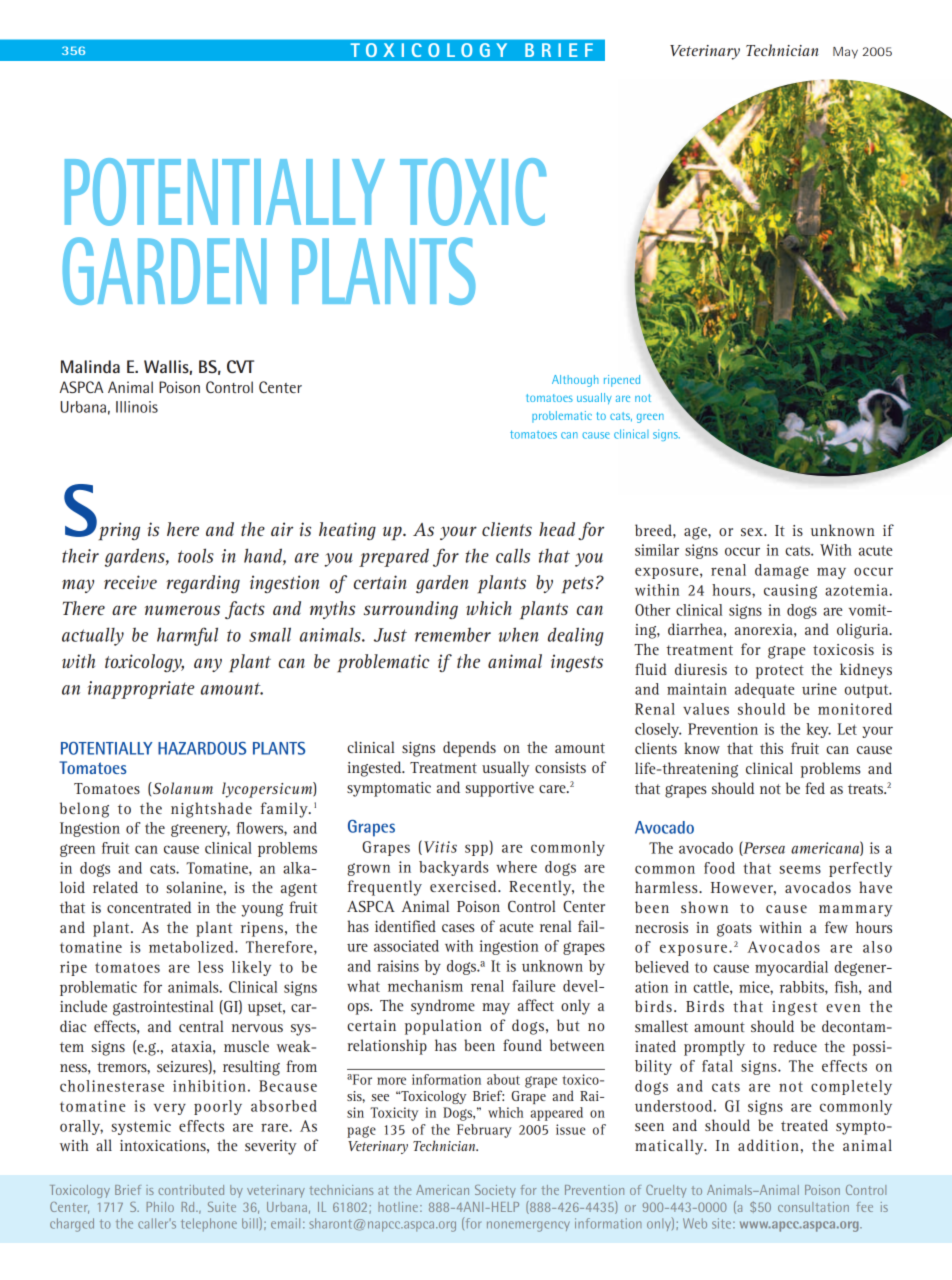 The height and width of the document is (1280, 952). Describe the element at coordinates (182, 788) in the document. I see `Solanum` at that location.
